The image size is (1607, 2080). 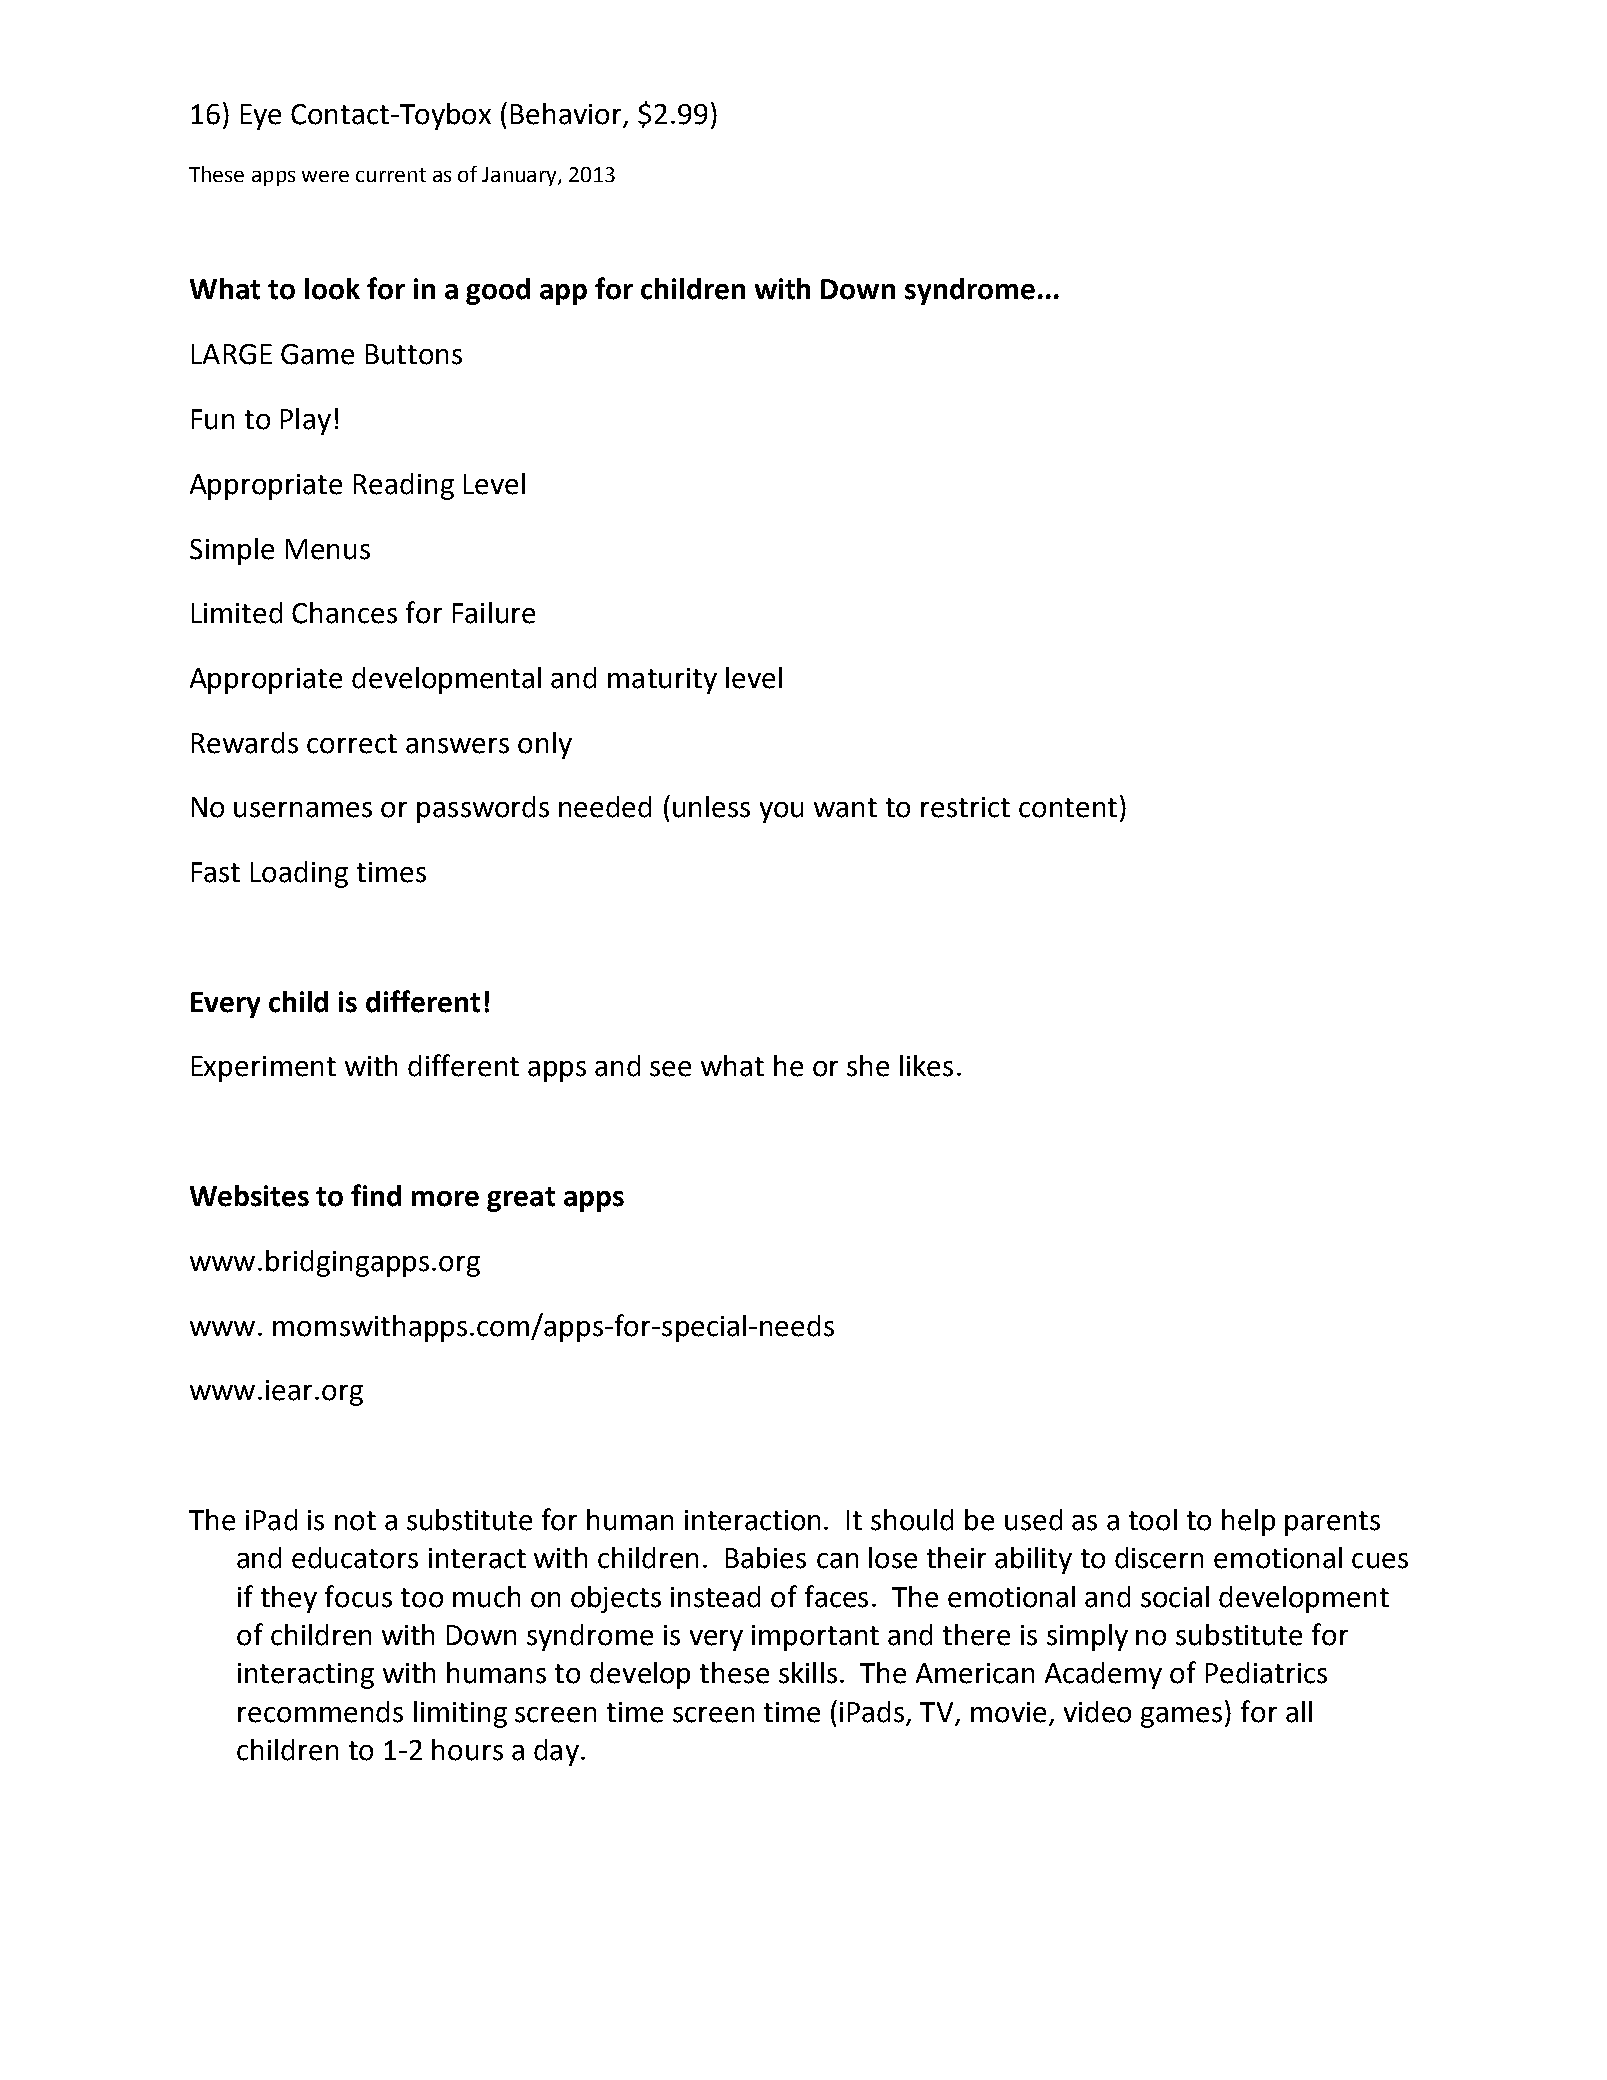 What do you see at coordinates (1068, 808) in the image?
I see `content` at bounding box center [1068, 808].
